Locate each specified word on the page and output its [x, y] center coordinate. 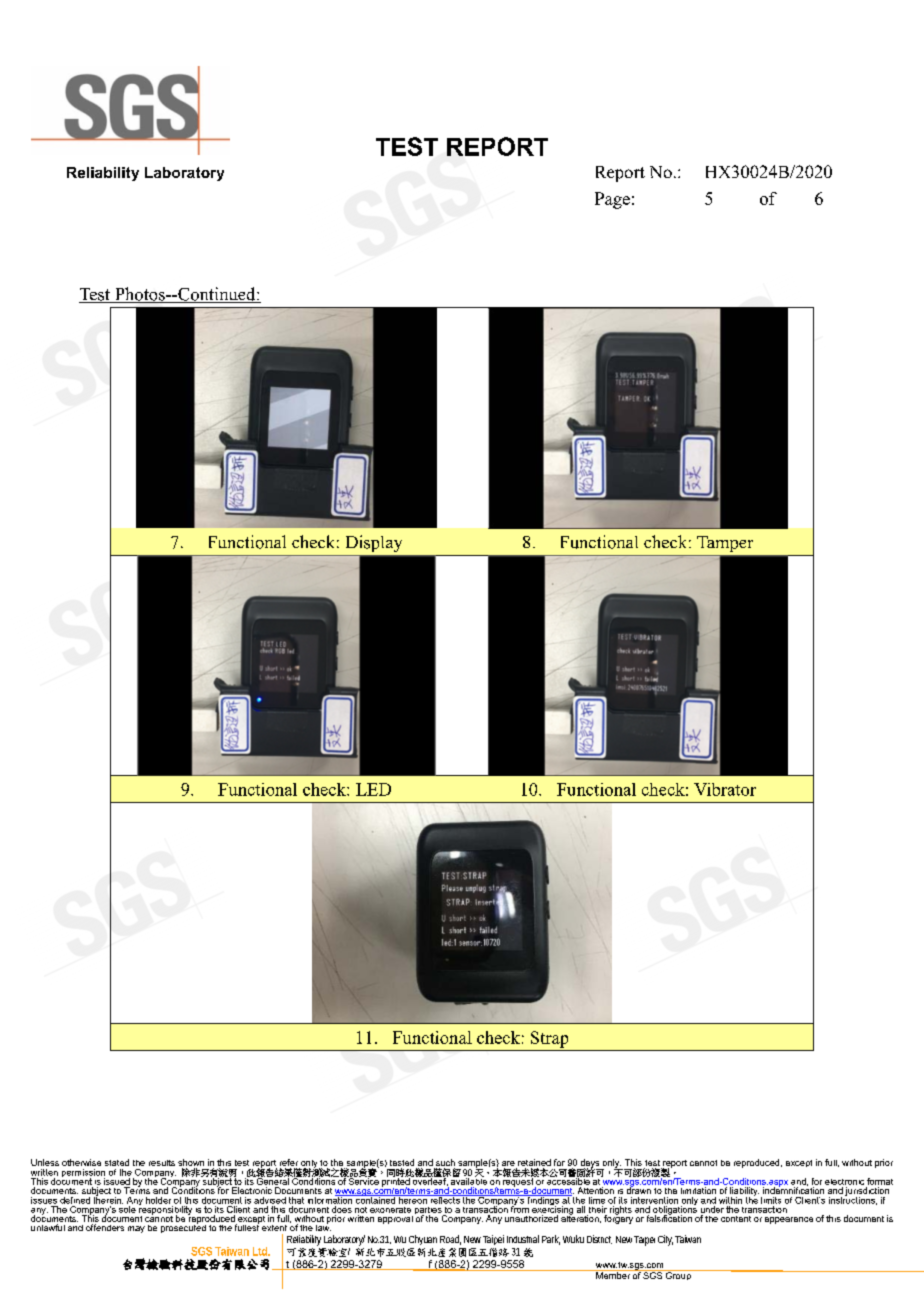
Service [363, 1180]
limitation [698, 1190]
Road [450, 1240]
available [469, 1180]
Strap [549, 1039]
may [136, 1229]
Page [612, 200]
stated [117, 1162]
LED [373, 789]
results [162, 1163]
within [730, 1200]
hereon [413, 1199]
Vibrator [725, 789]
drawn [639, 1189]
